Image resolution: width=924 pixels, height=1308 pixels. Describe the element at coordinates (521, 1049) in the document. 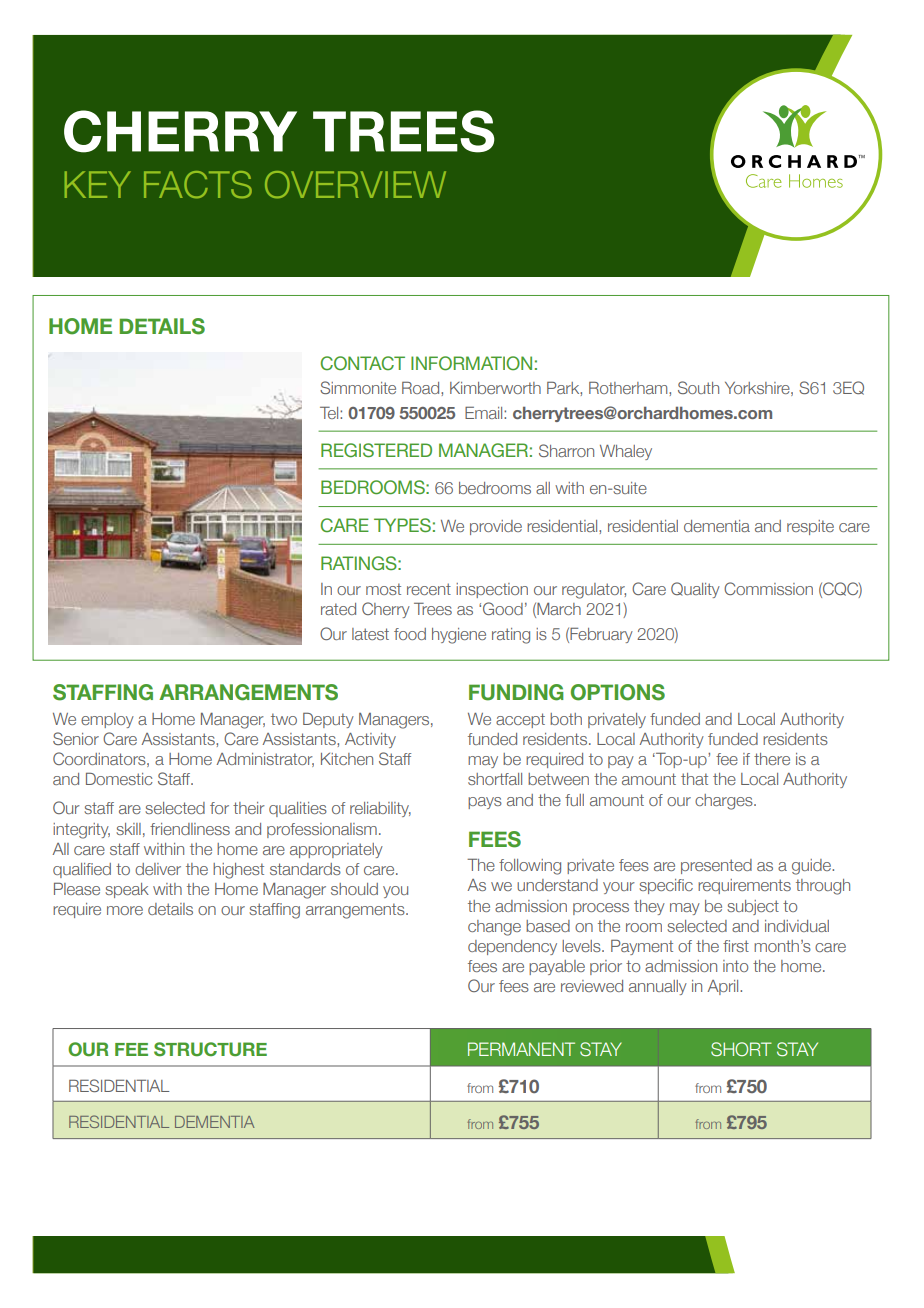

I see `PERMANENT` at that location.
